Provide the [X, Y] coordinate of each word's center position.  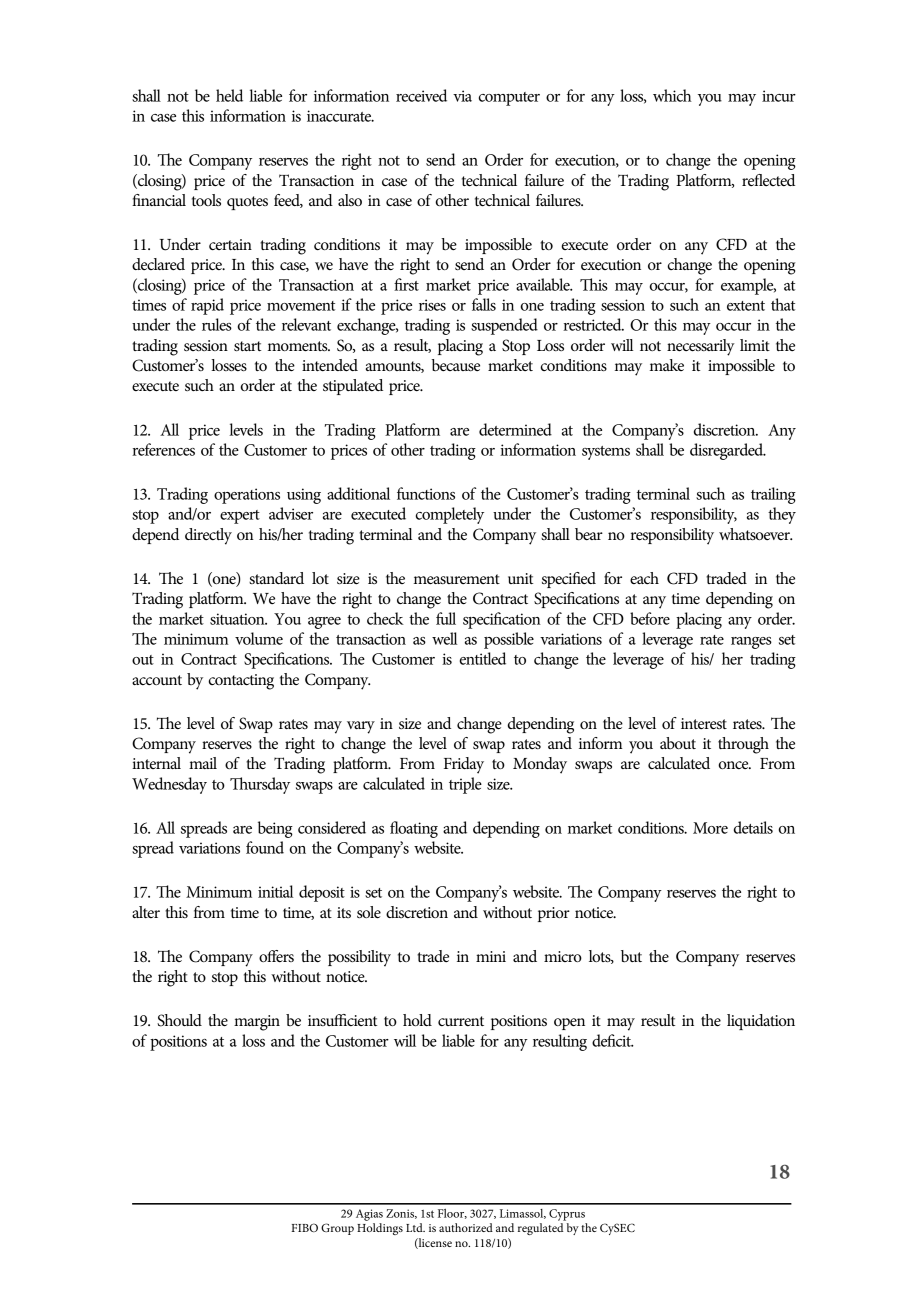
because [456, 365]
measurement [457, 579]
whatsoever [755, 534]
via [462, 96]
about [678, 743]
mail [203, 763]
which [672, 95]
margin [257, 1023]
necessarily [701, 347]
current [461, 1021]
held [229, 95]
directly [208, 536]
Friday [464, 765]
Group [337, 1229]
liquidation [761, 1022]
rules [217, 324]
